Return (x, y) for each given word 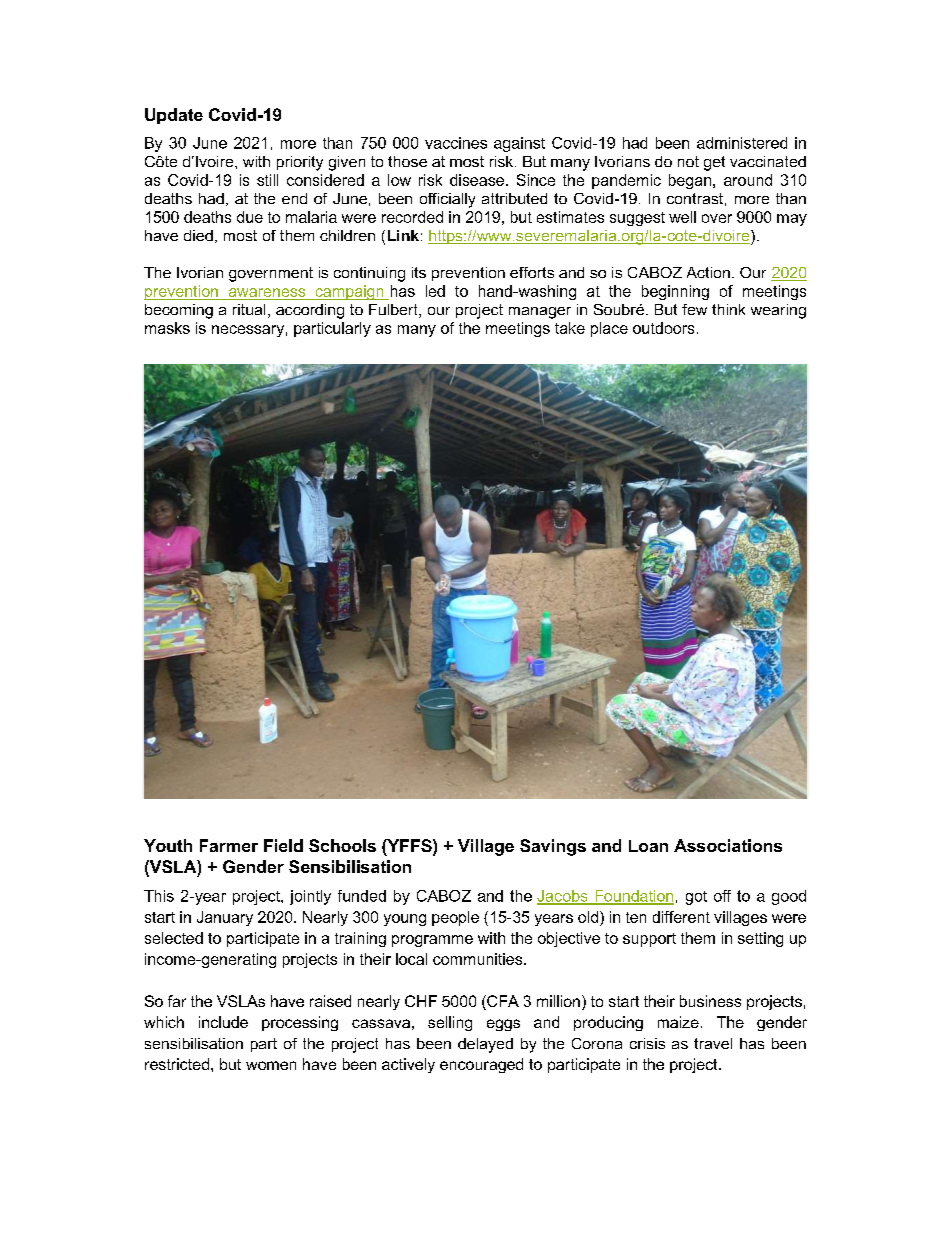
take (570, 328)
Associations (728, 845)
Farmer (229, 845)
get (714, 163)
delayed (485, 1045)
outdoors (663, 328)
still (267, 180)
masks (167, 328)
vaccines (456, 143)
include (223, 1022)
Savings (553, 847)
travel (713, 1043)
